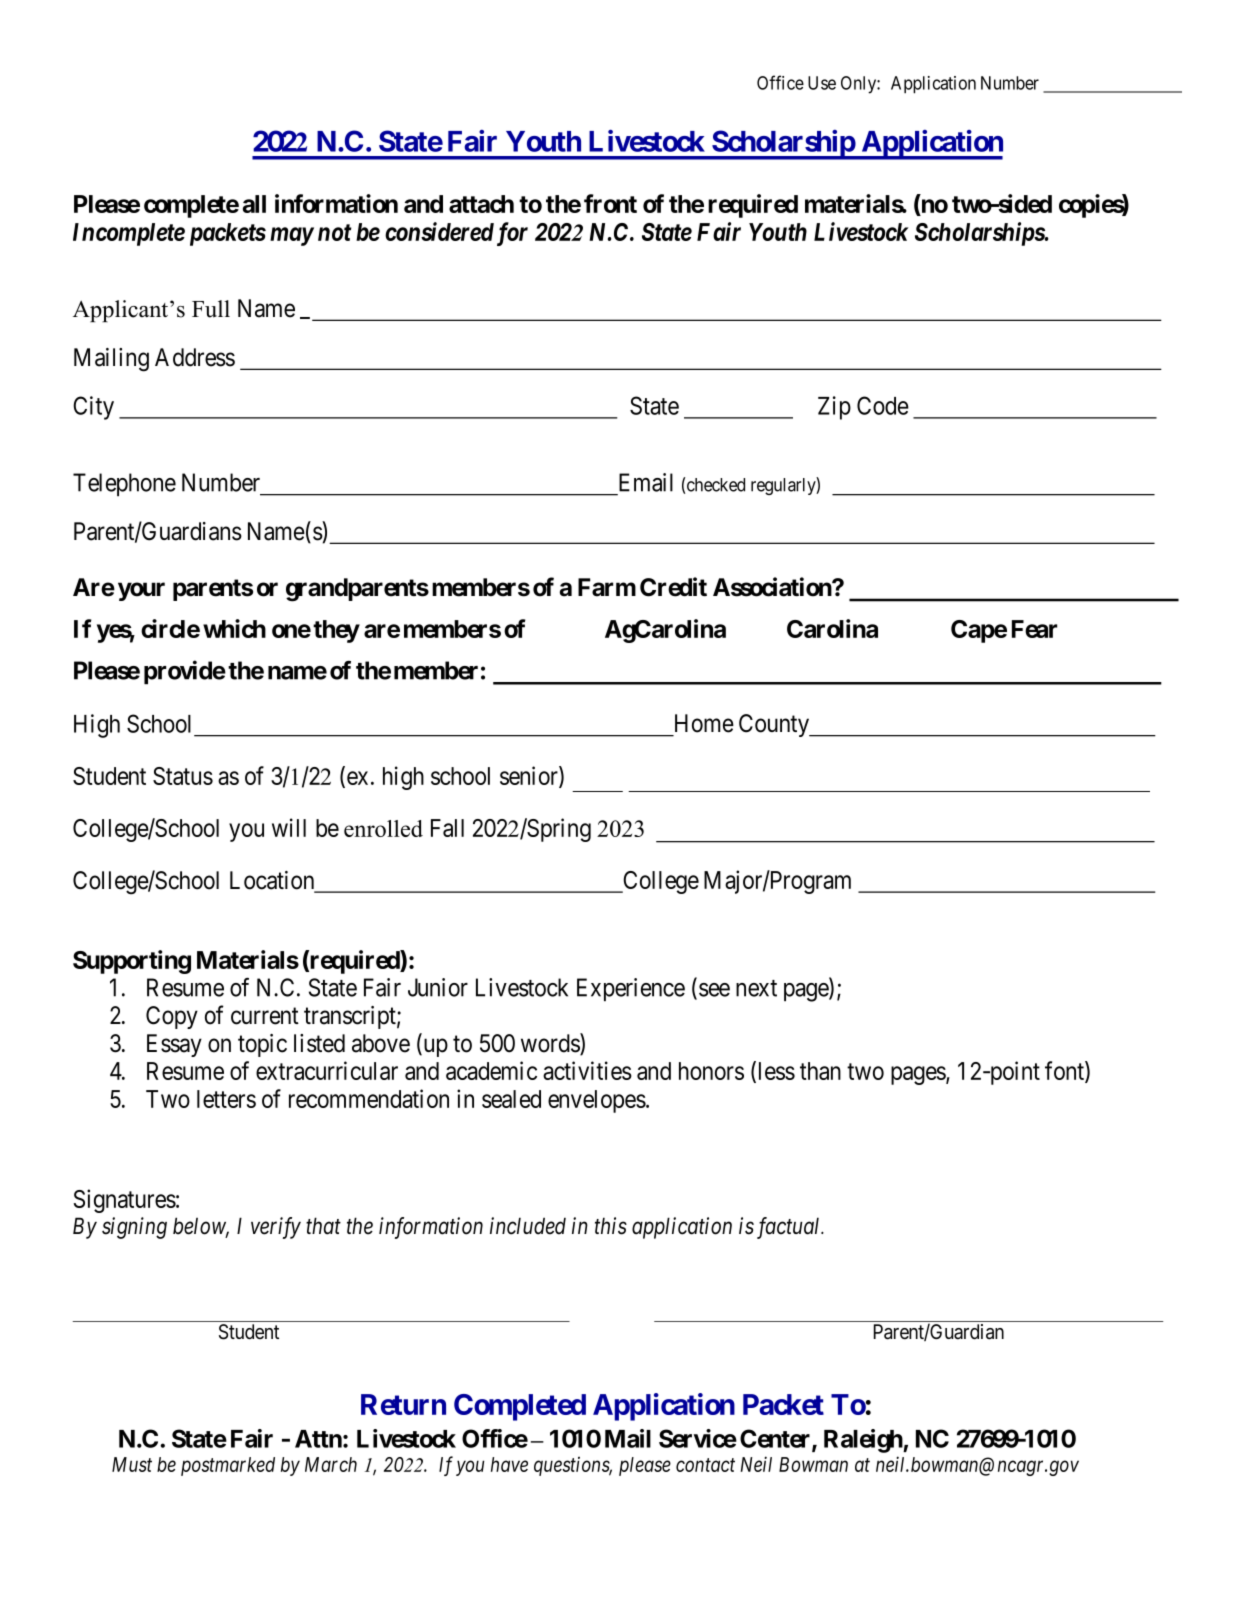 This page has width=1236, height=1599. I want to click on Farm, so click(607, 587).
